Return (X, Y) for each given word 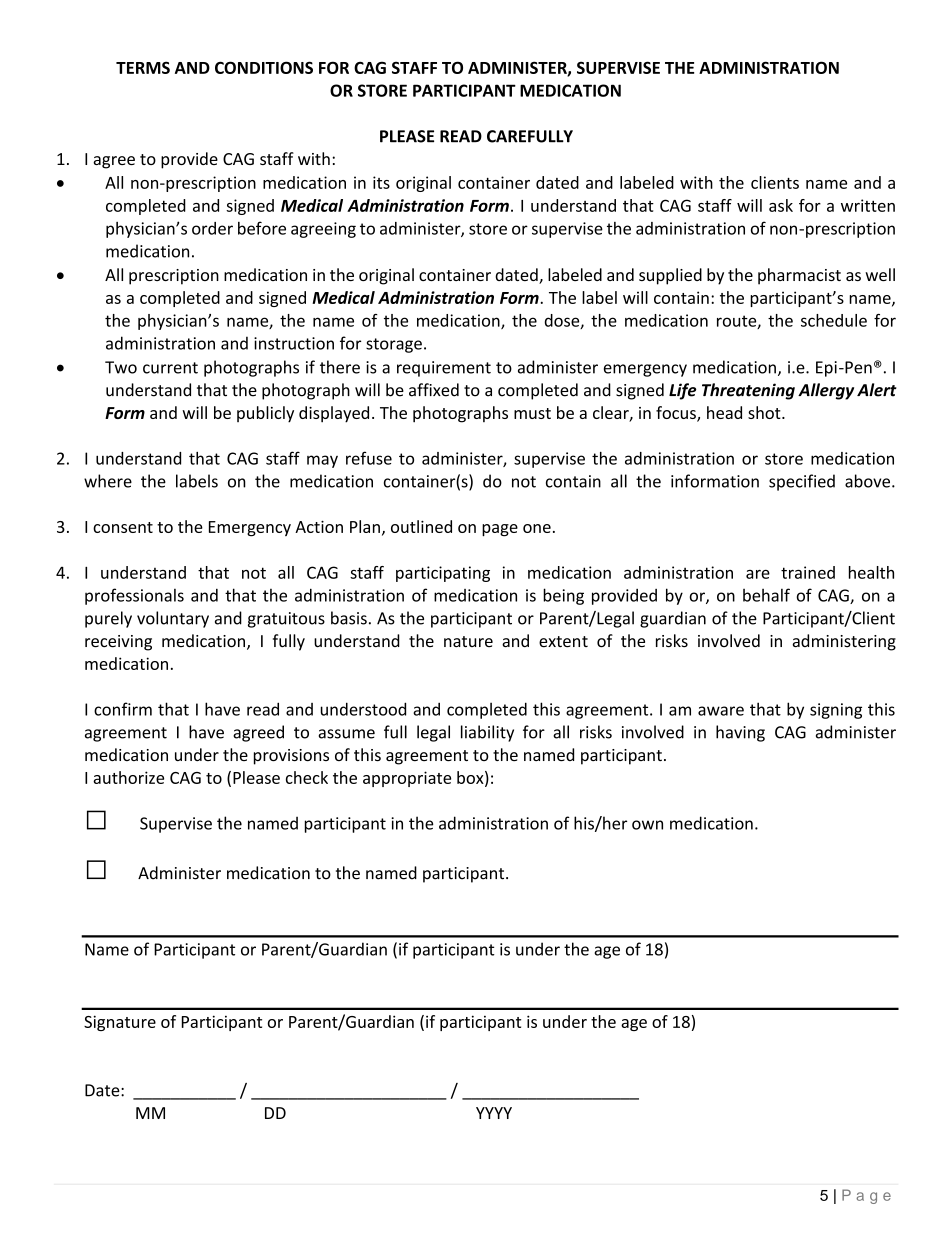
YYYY (494, 1113)
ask (781, 205)
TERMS (143, 67)
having (740, 733)
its (381, 182)
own (647, 825)
